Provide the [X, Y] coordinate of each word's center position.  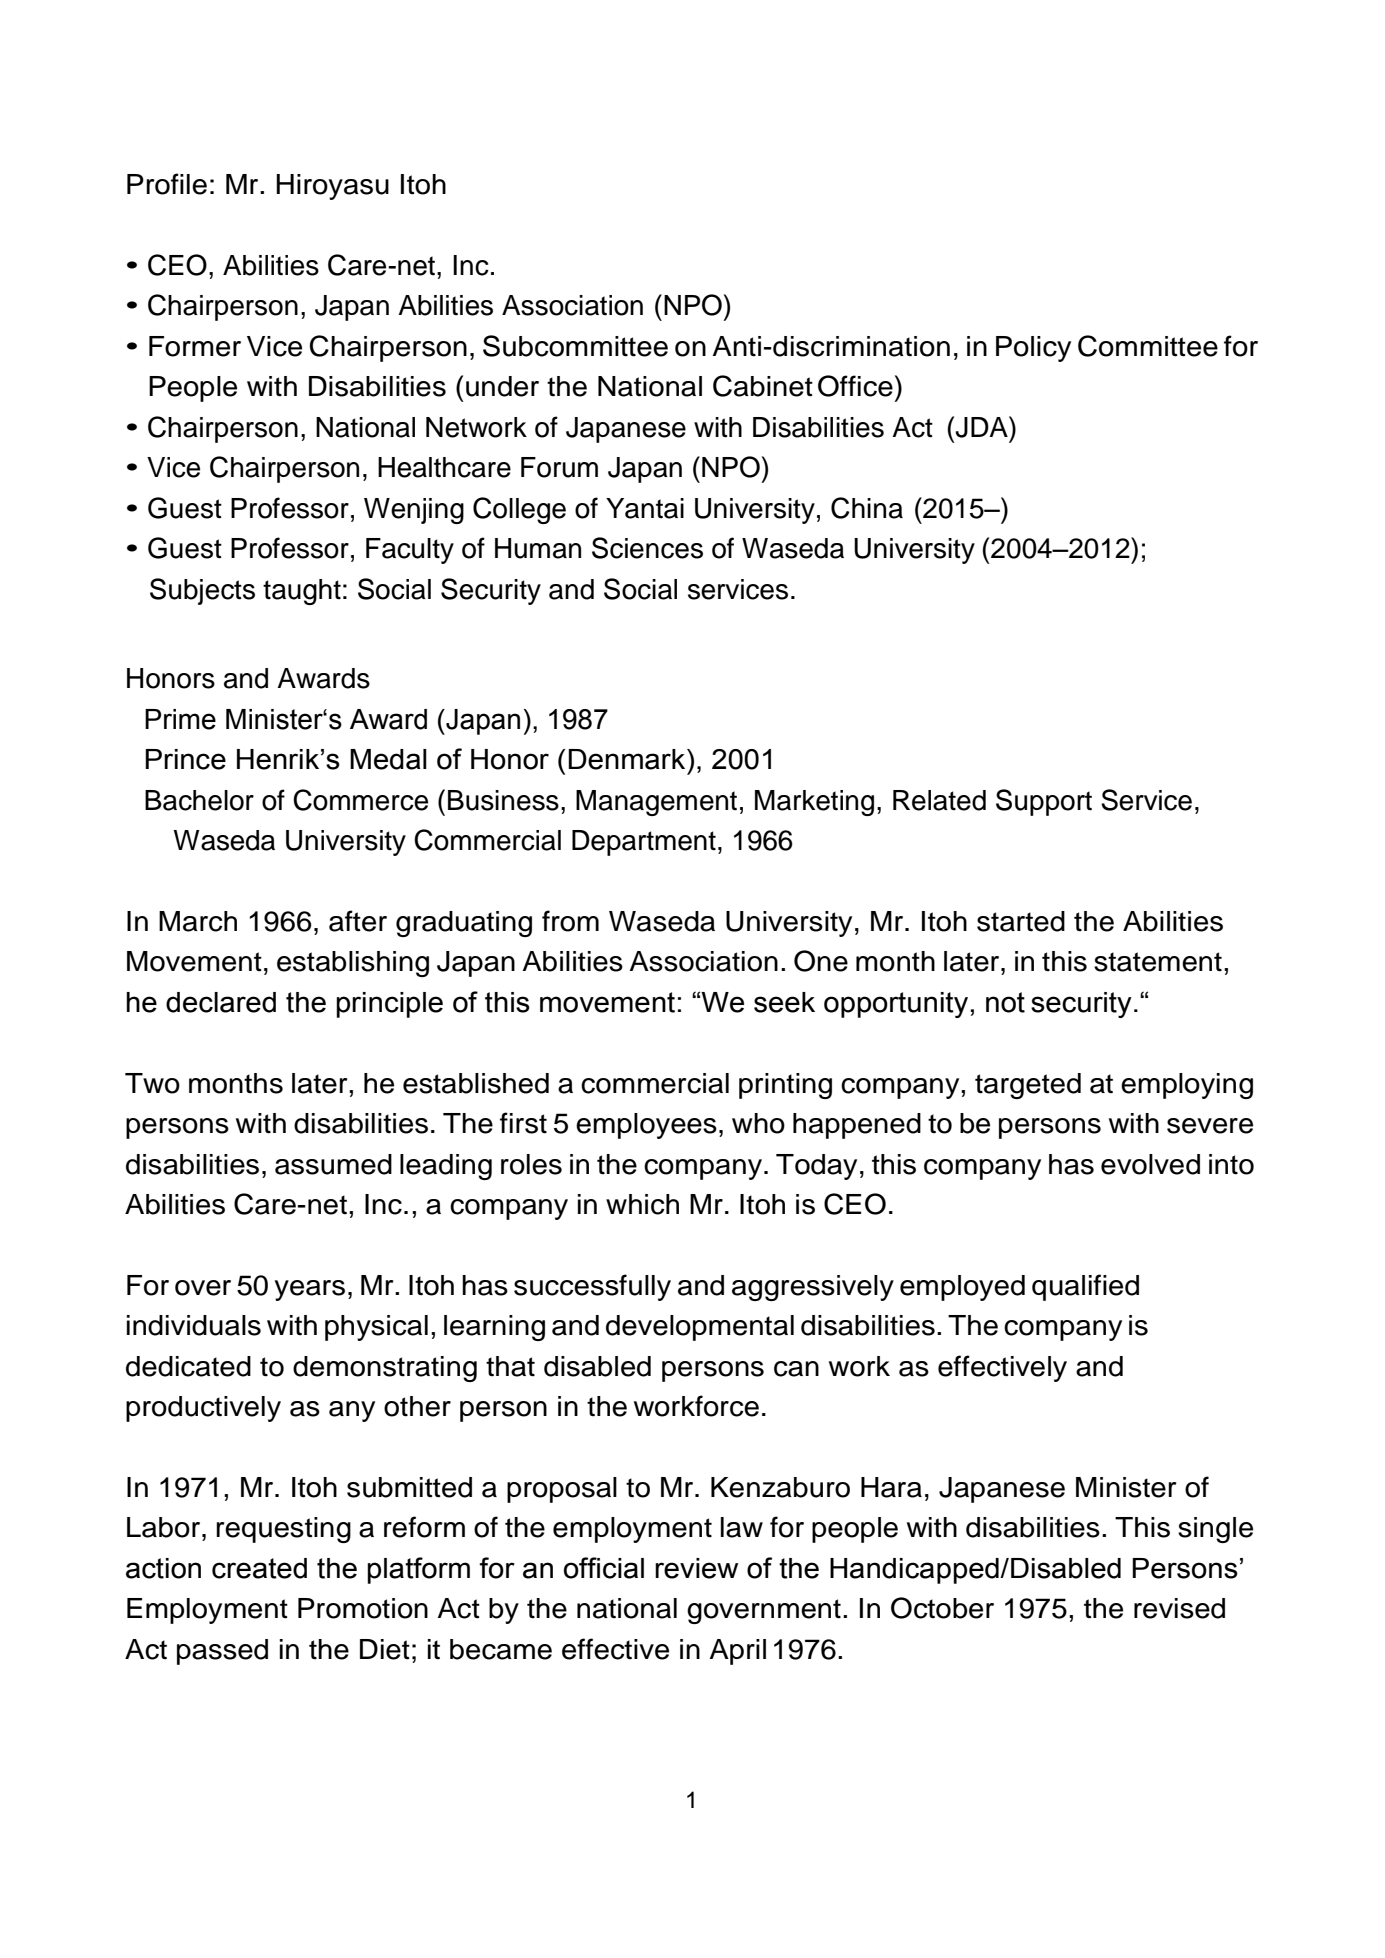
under [502, 386]
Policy [1033, 349]
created [259, 1568]
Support [1044, 802]
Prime [180, 719]
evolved [1150, 1164]
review [696, 1568]
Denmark [628, 759]
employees [646, 1126]
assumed [333, 1164]
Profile [167, 184]
